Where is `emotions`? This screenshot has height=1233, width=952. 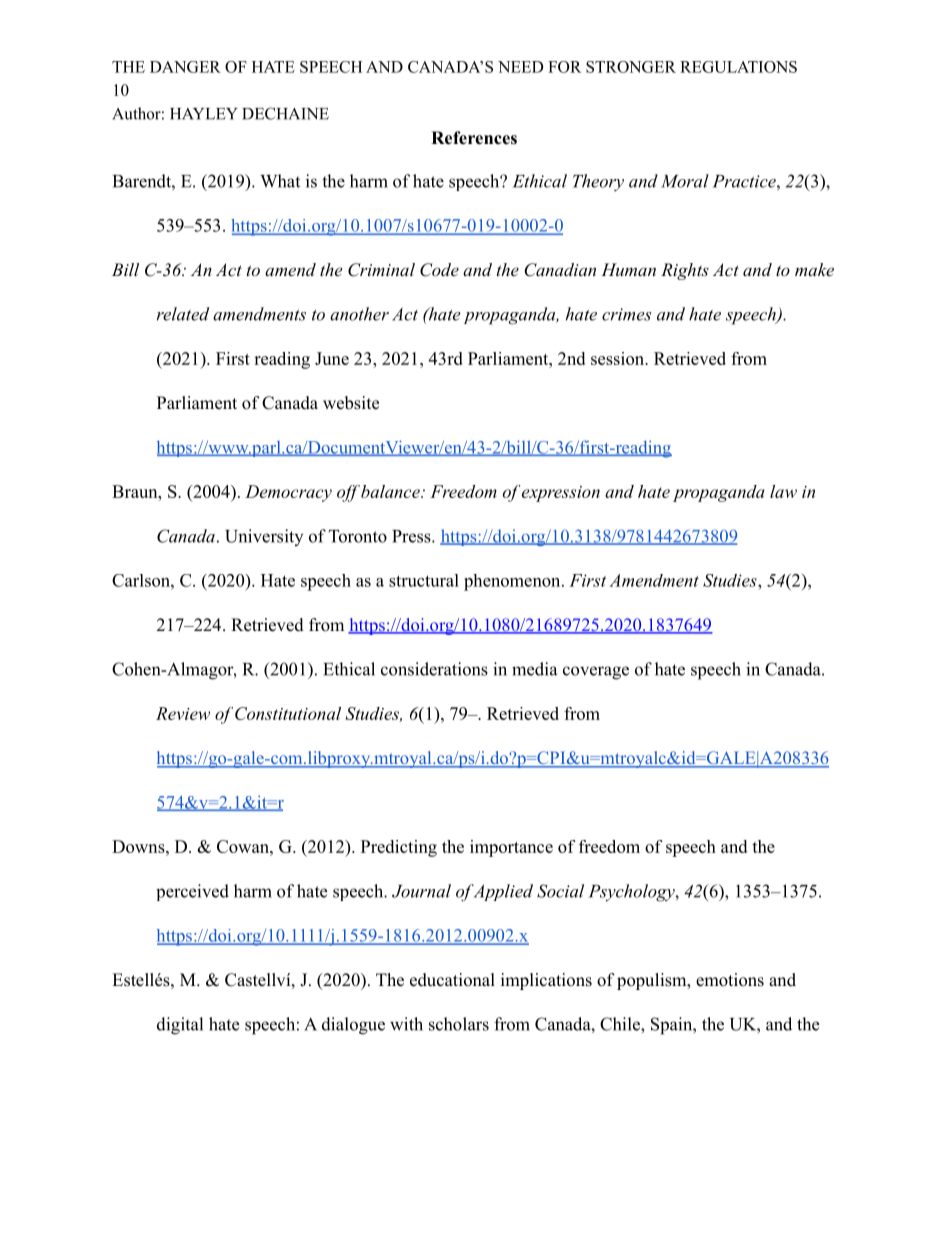
emotions is located at coordinates (730, 980).
